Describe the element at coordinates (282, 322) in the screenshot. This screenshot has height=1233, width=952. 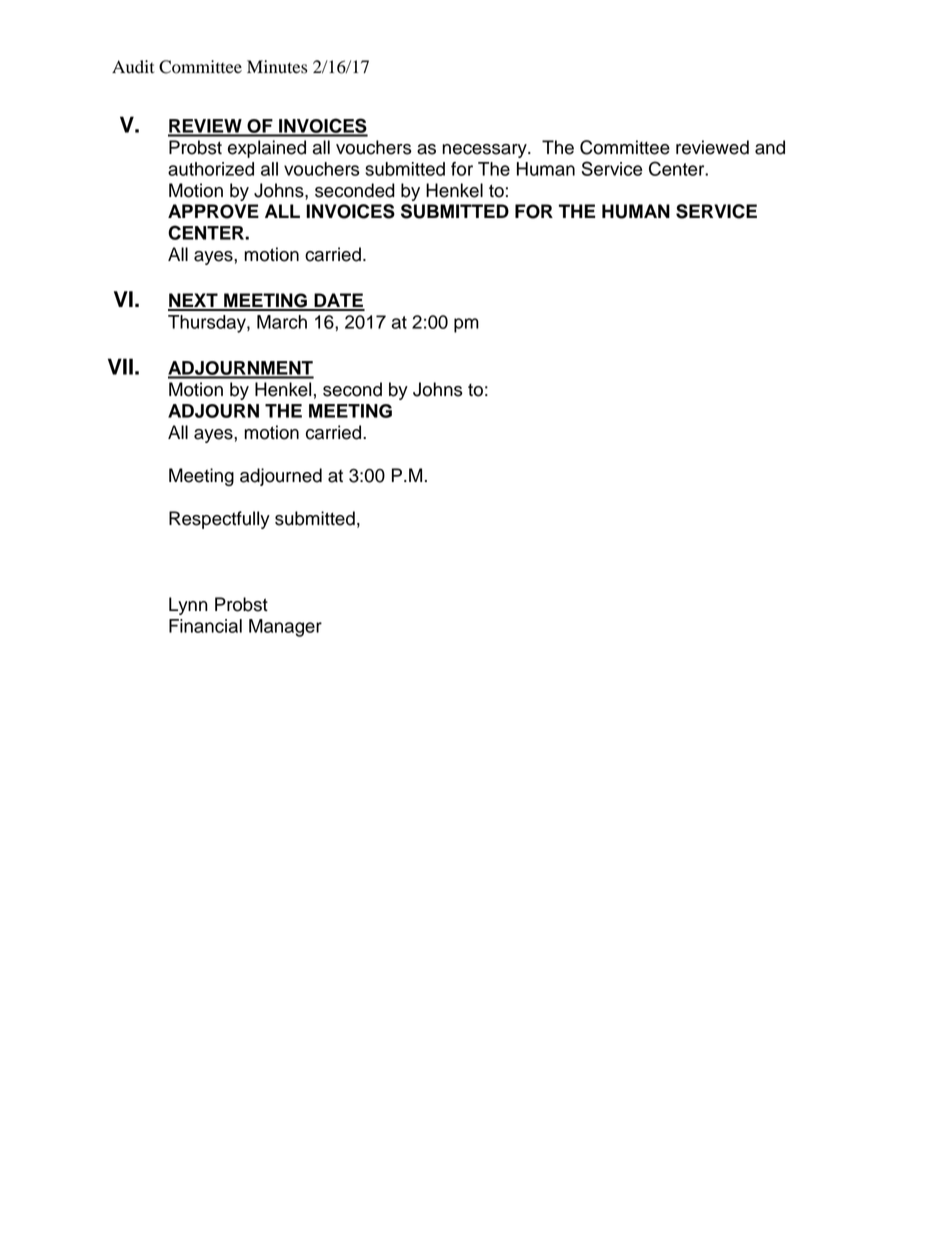
I see `March` at that location.
